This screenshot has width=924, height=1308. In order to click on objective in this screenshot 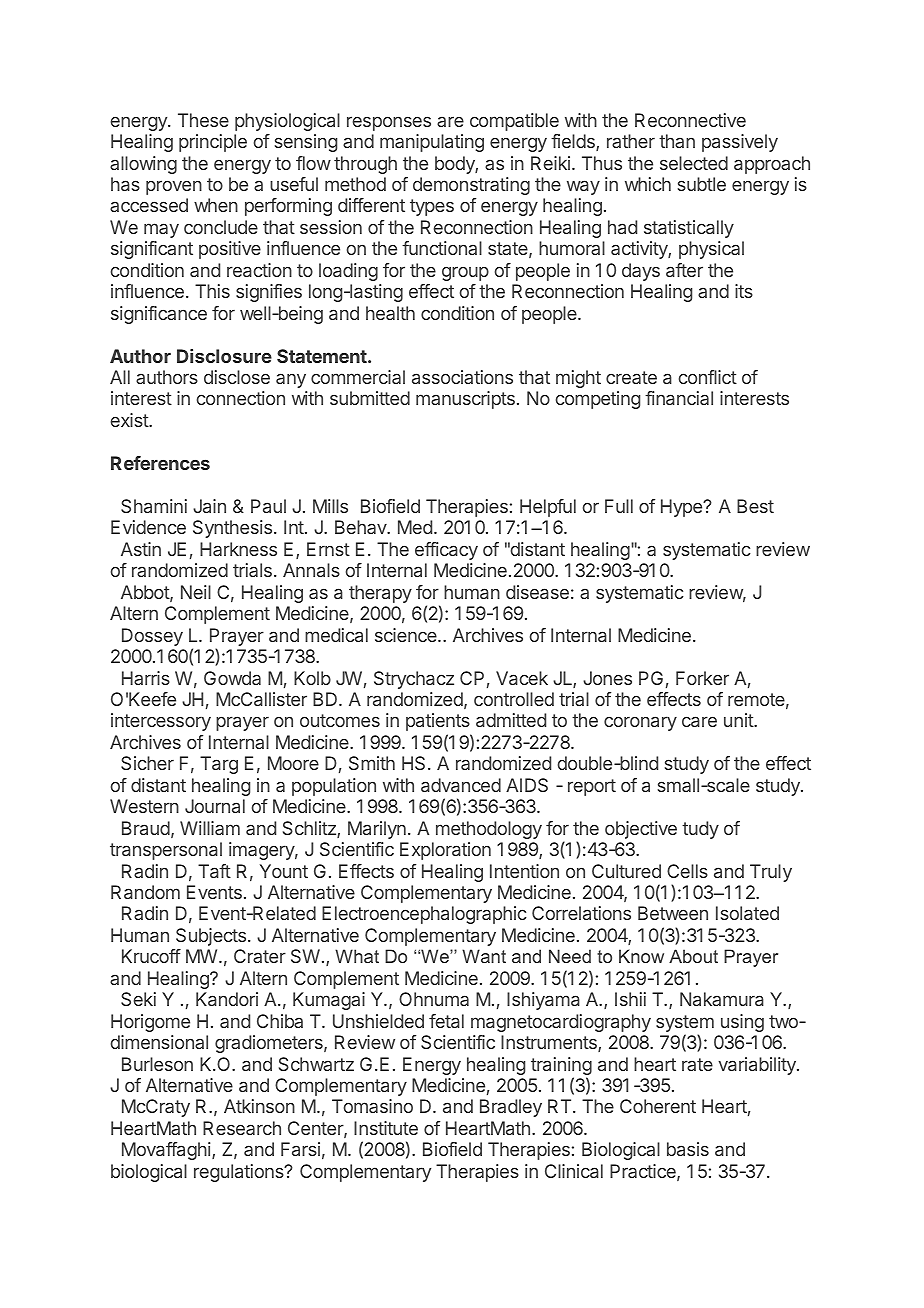, I will do `click(641, 830)`.
